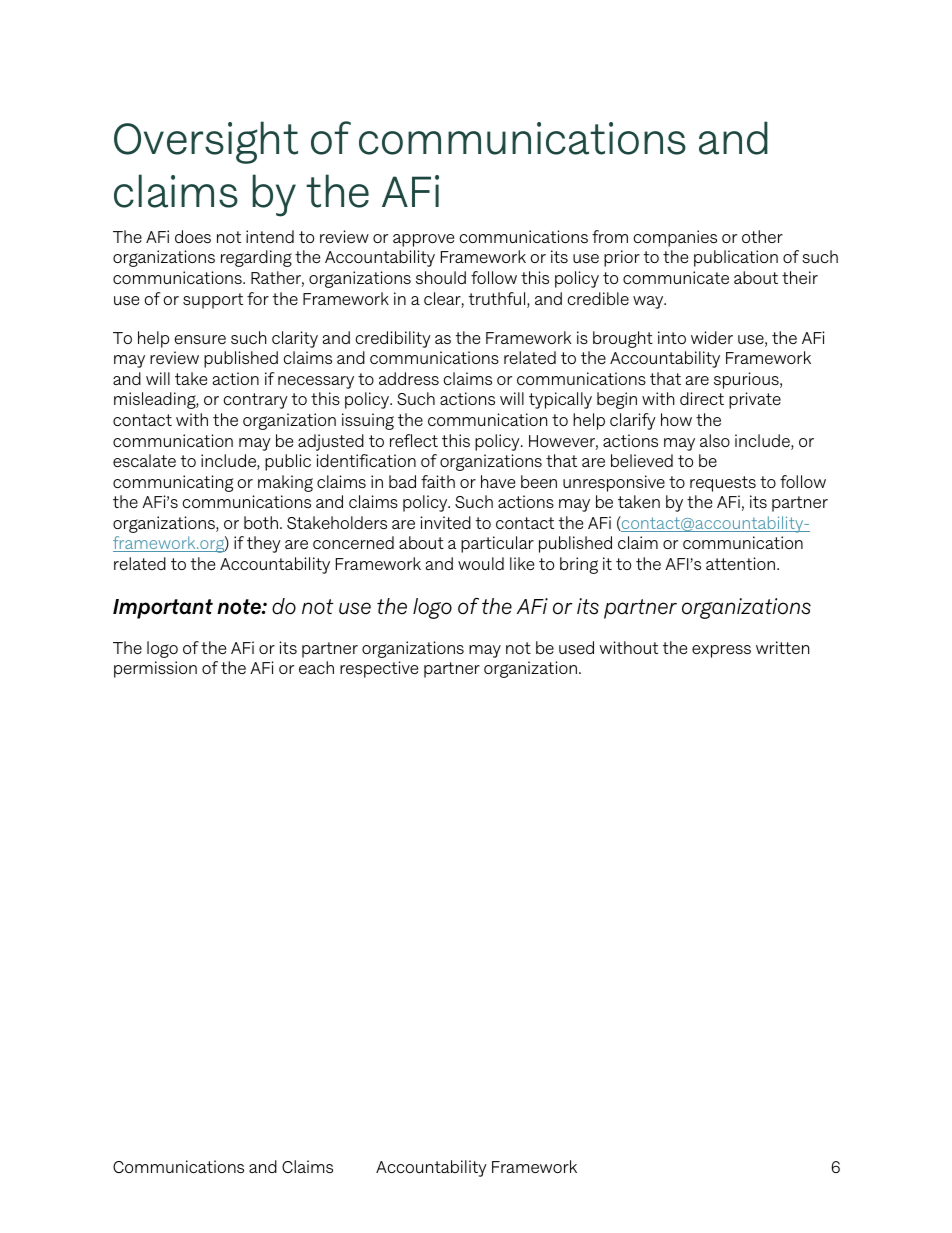 This screenshot has height=1233, width=952. I want to click on respective, so click(379, 669).
